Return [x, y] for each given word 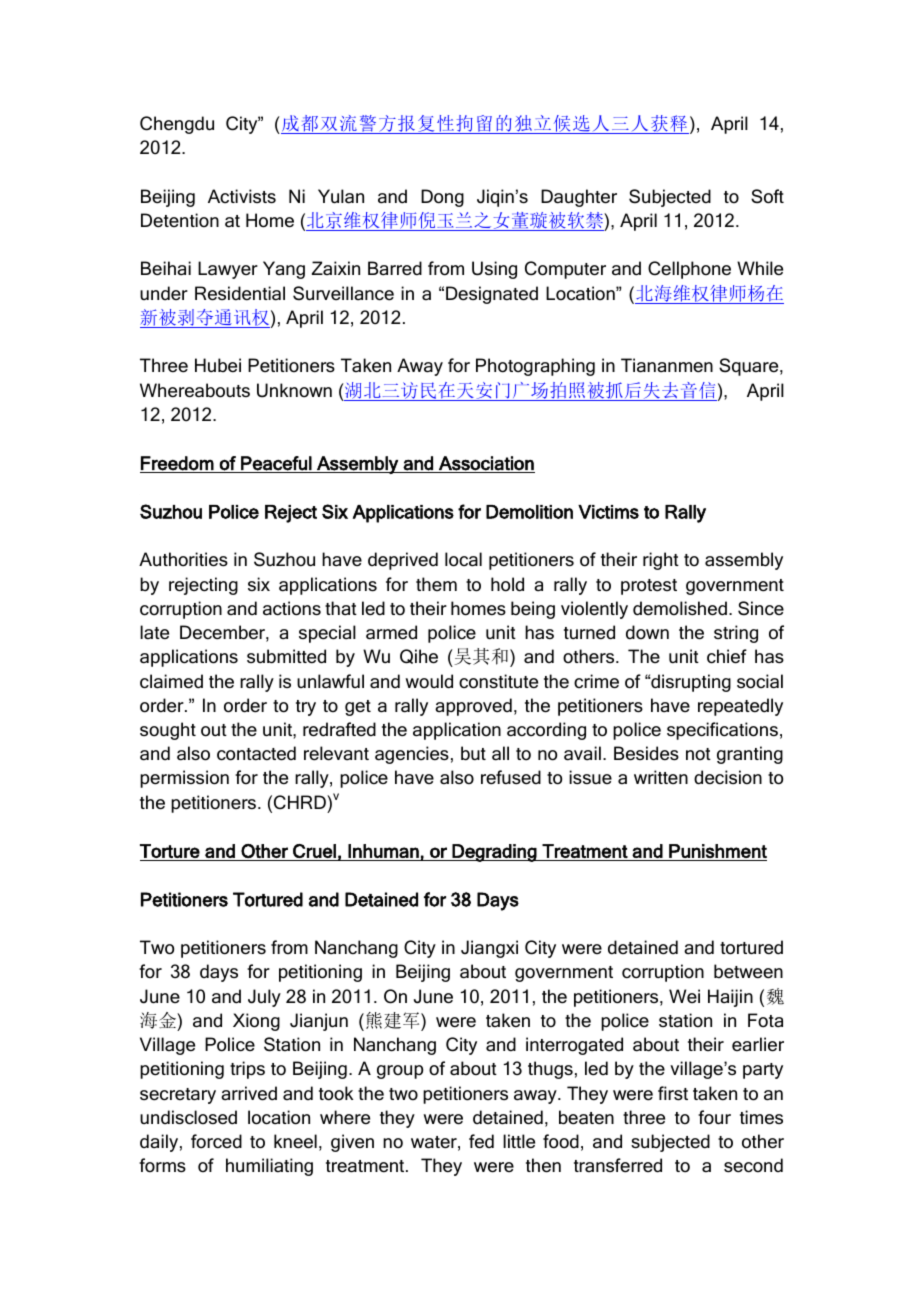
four [714, 1117]
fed [481, 1141]
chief [727, 656]
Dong [442, 198]
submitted [286, 656]
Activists [242, 196]
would [429, 681]
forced [216, 1141]
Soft [767, 196]
